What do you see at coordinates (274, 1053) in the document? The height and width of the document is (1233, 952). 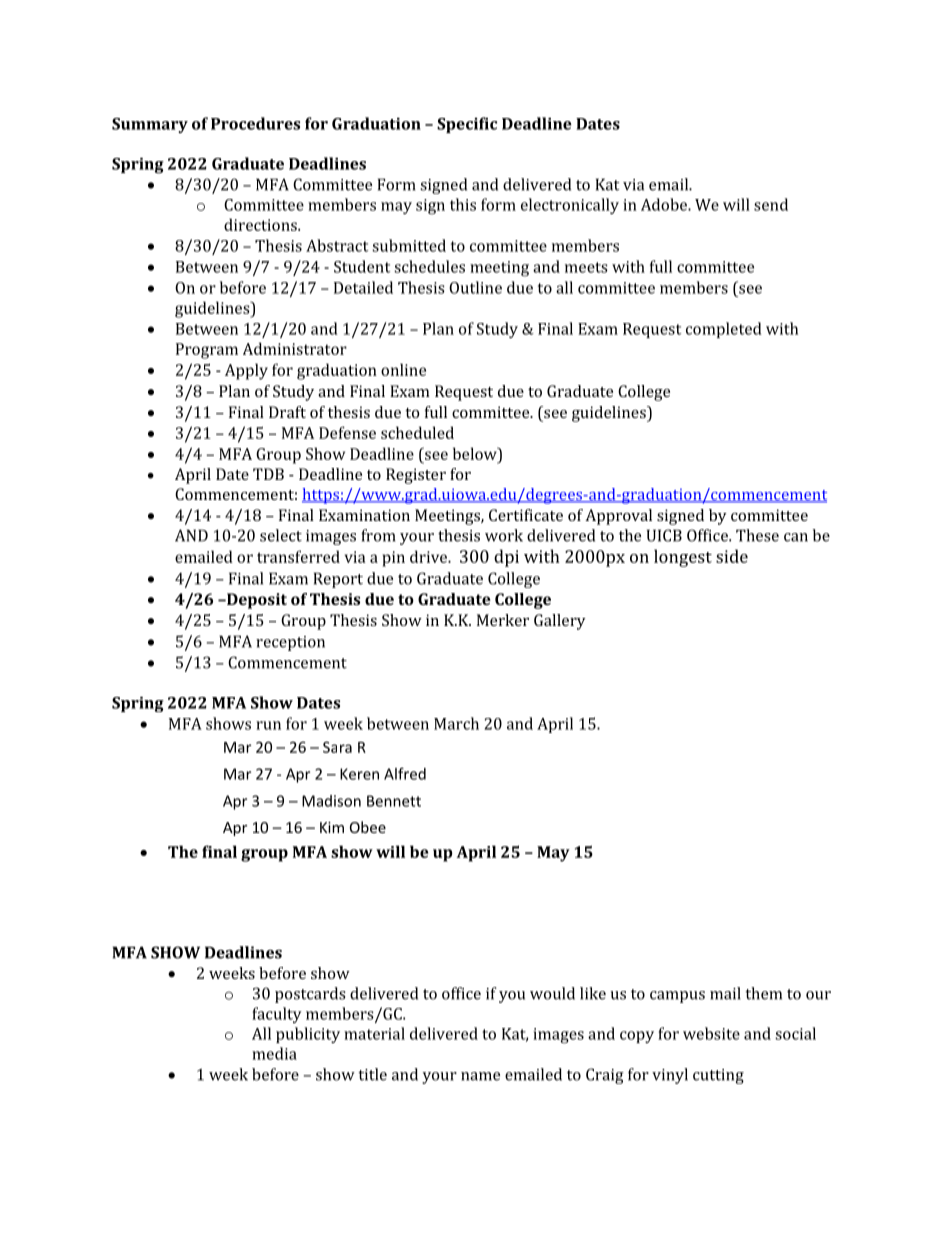 I see `media` at bounding box center [274, 1053].
